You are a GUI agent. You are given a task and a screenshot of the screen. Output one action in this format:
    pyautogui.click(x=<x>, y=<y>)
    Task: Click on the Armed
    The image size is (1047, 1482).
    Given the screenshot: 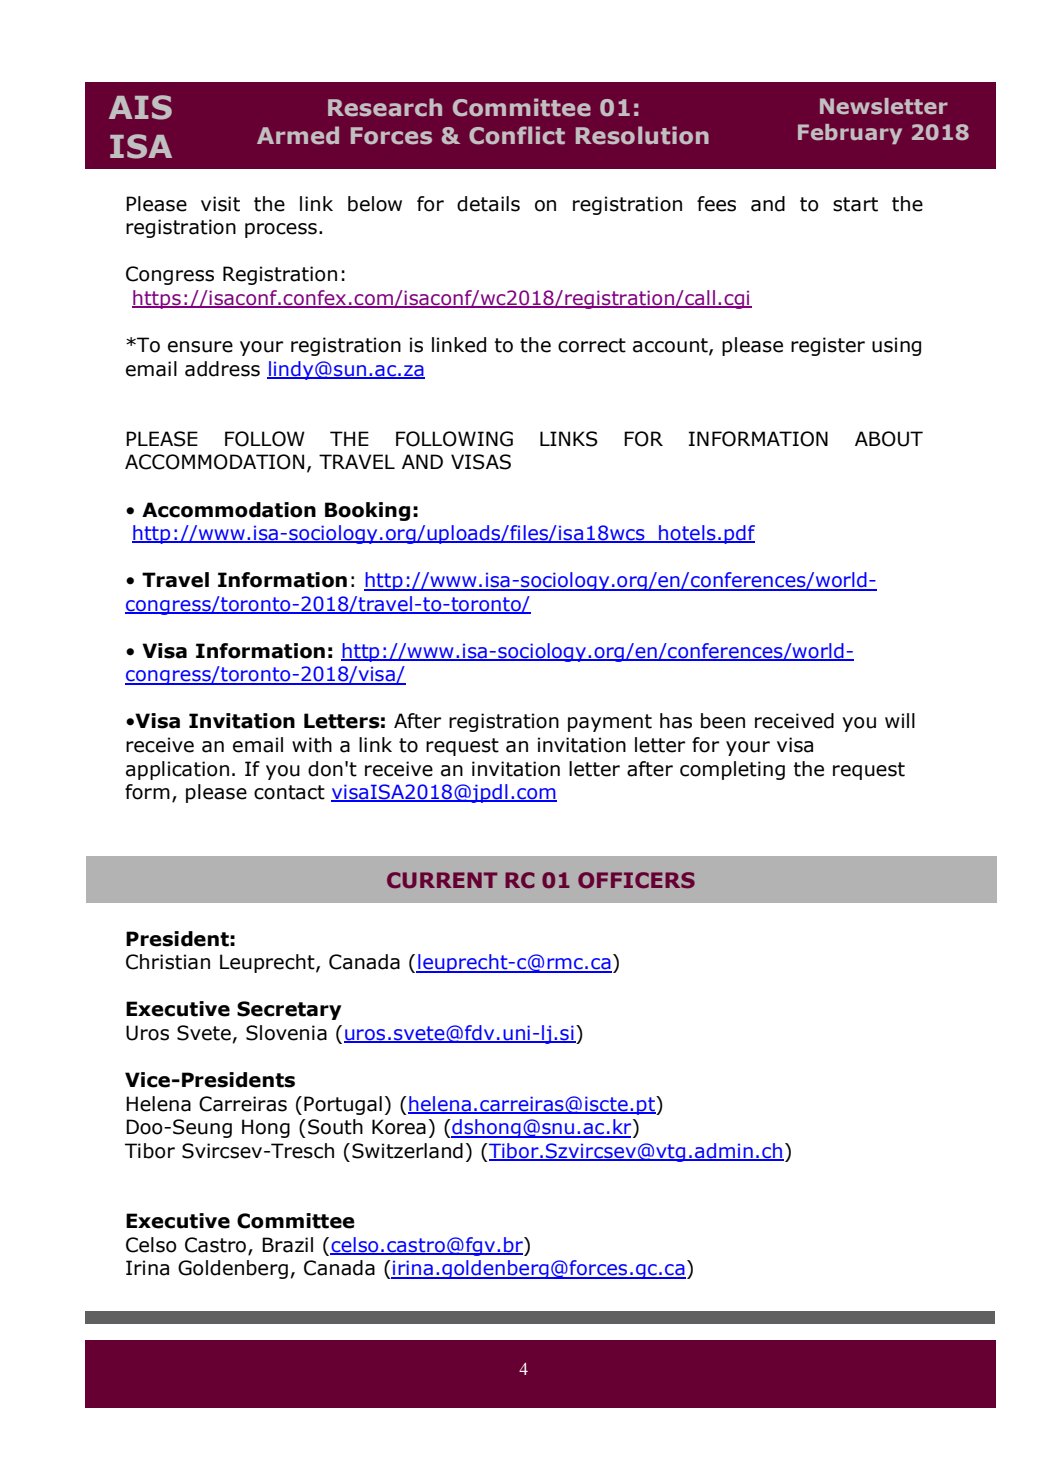 What is the action you would take?
    pyautogui.click(x=298, y=135)
